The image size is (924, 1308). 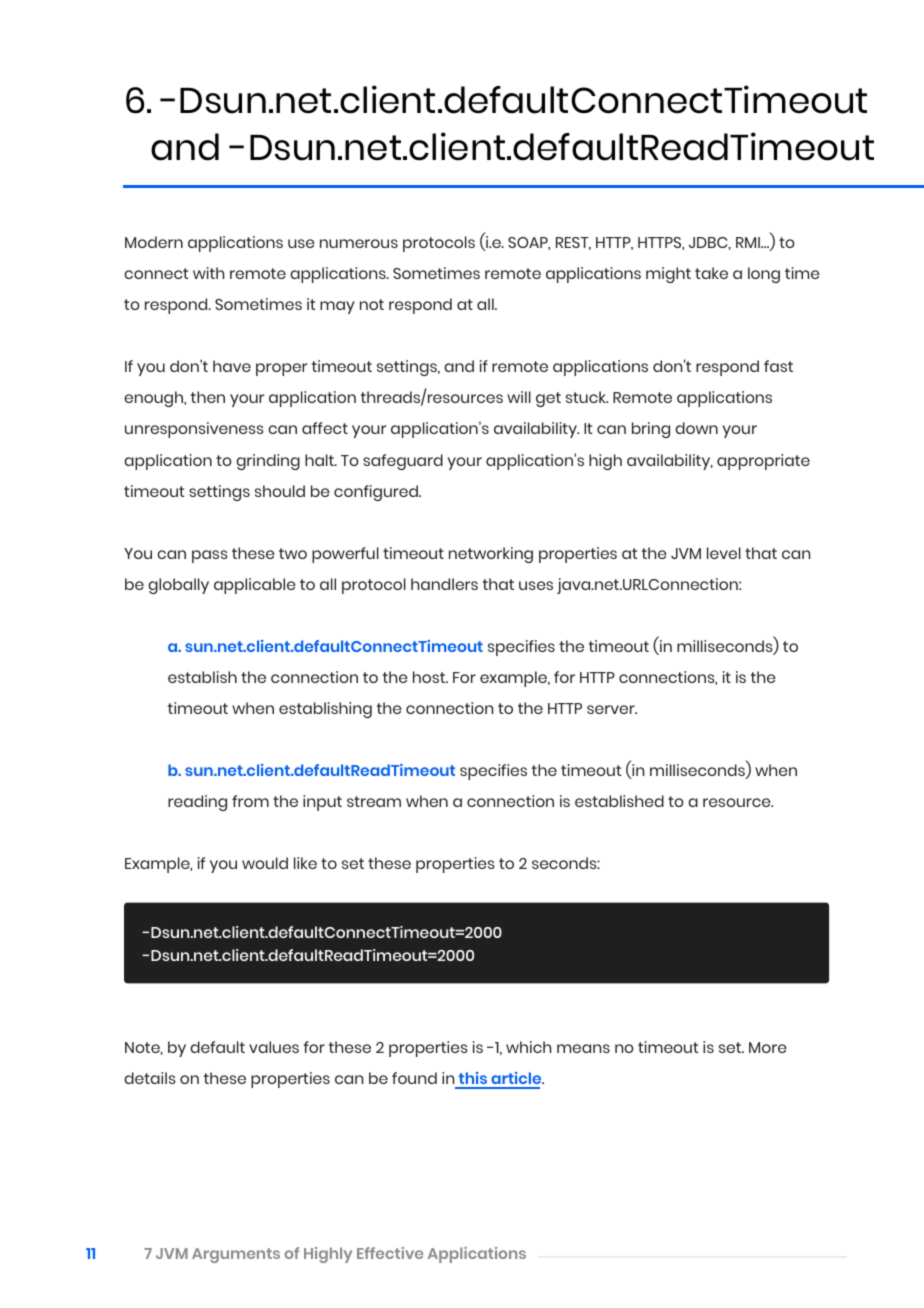 What do you see at coordinates (612, 709) in the screenshot?
I see `server` at bounding box center [612, 709].
